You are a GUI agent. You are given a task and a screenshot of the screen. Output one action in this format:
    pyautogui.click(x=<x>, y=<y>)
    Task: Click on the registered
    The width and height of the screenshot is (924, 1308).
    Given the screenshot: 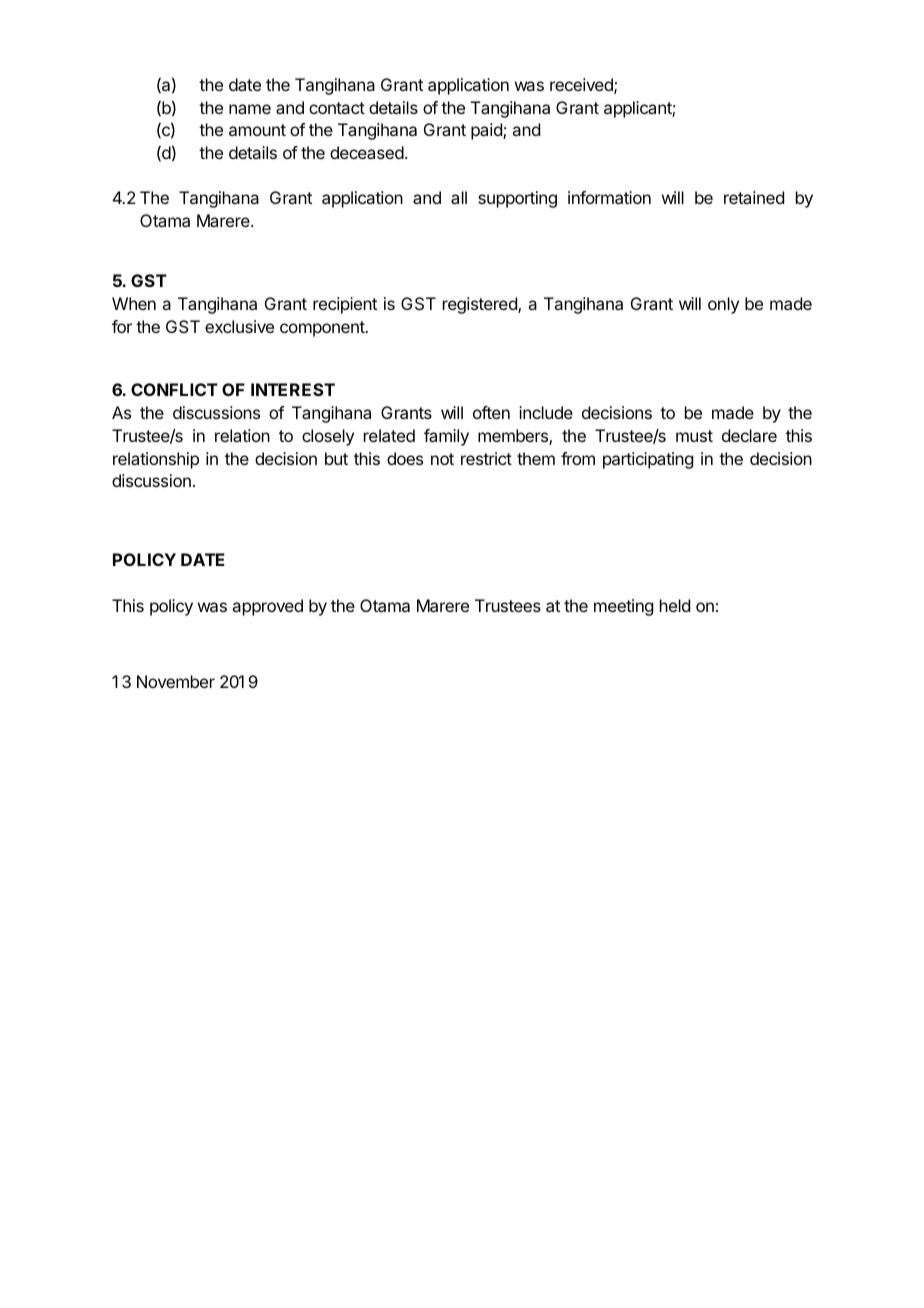 What is the action you would take?
    pyautogui.click(x=481, y=305)
